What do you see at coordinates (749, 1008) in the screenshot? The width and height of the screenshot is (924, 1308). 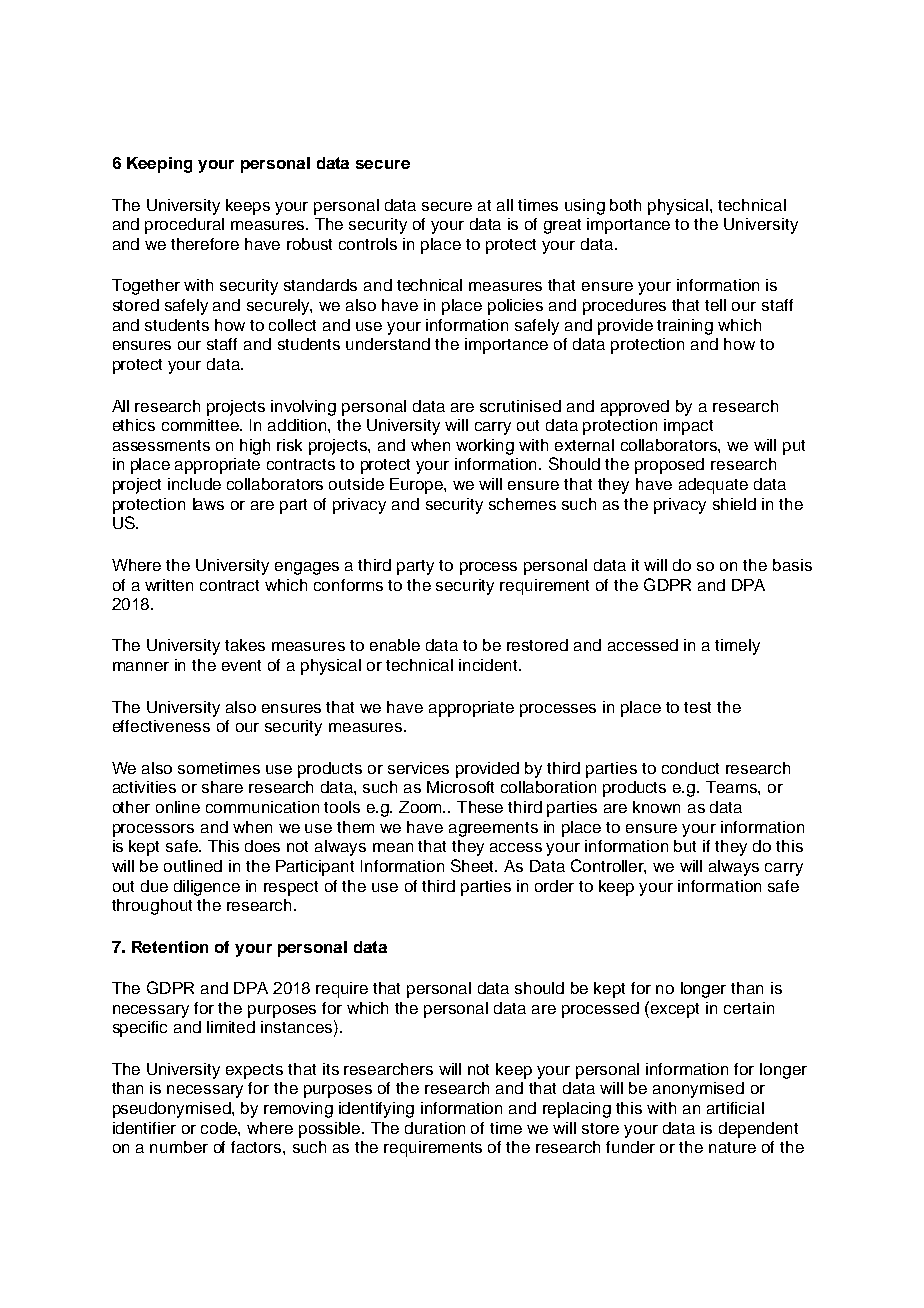 I see `certain` at bounding box center [749, 1008].
